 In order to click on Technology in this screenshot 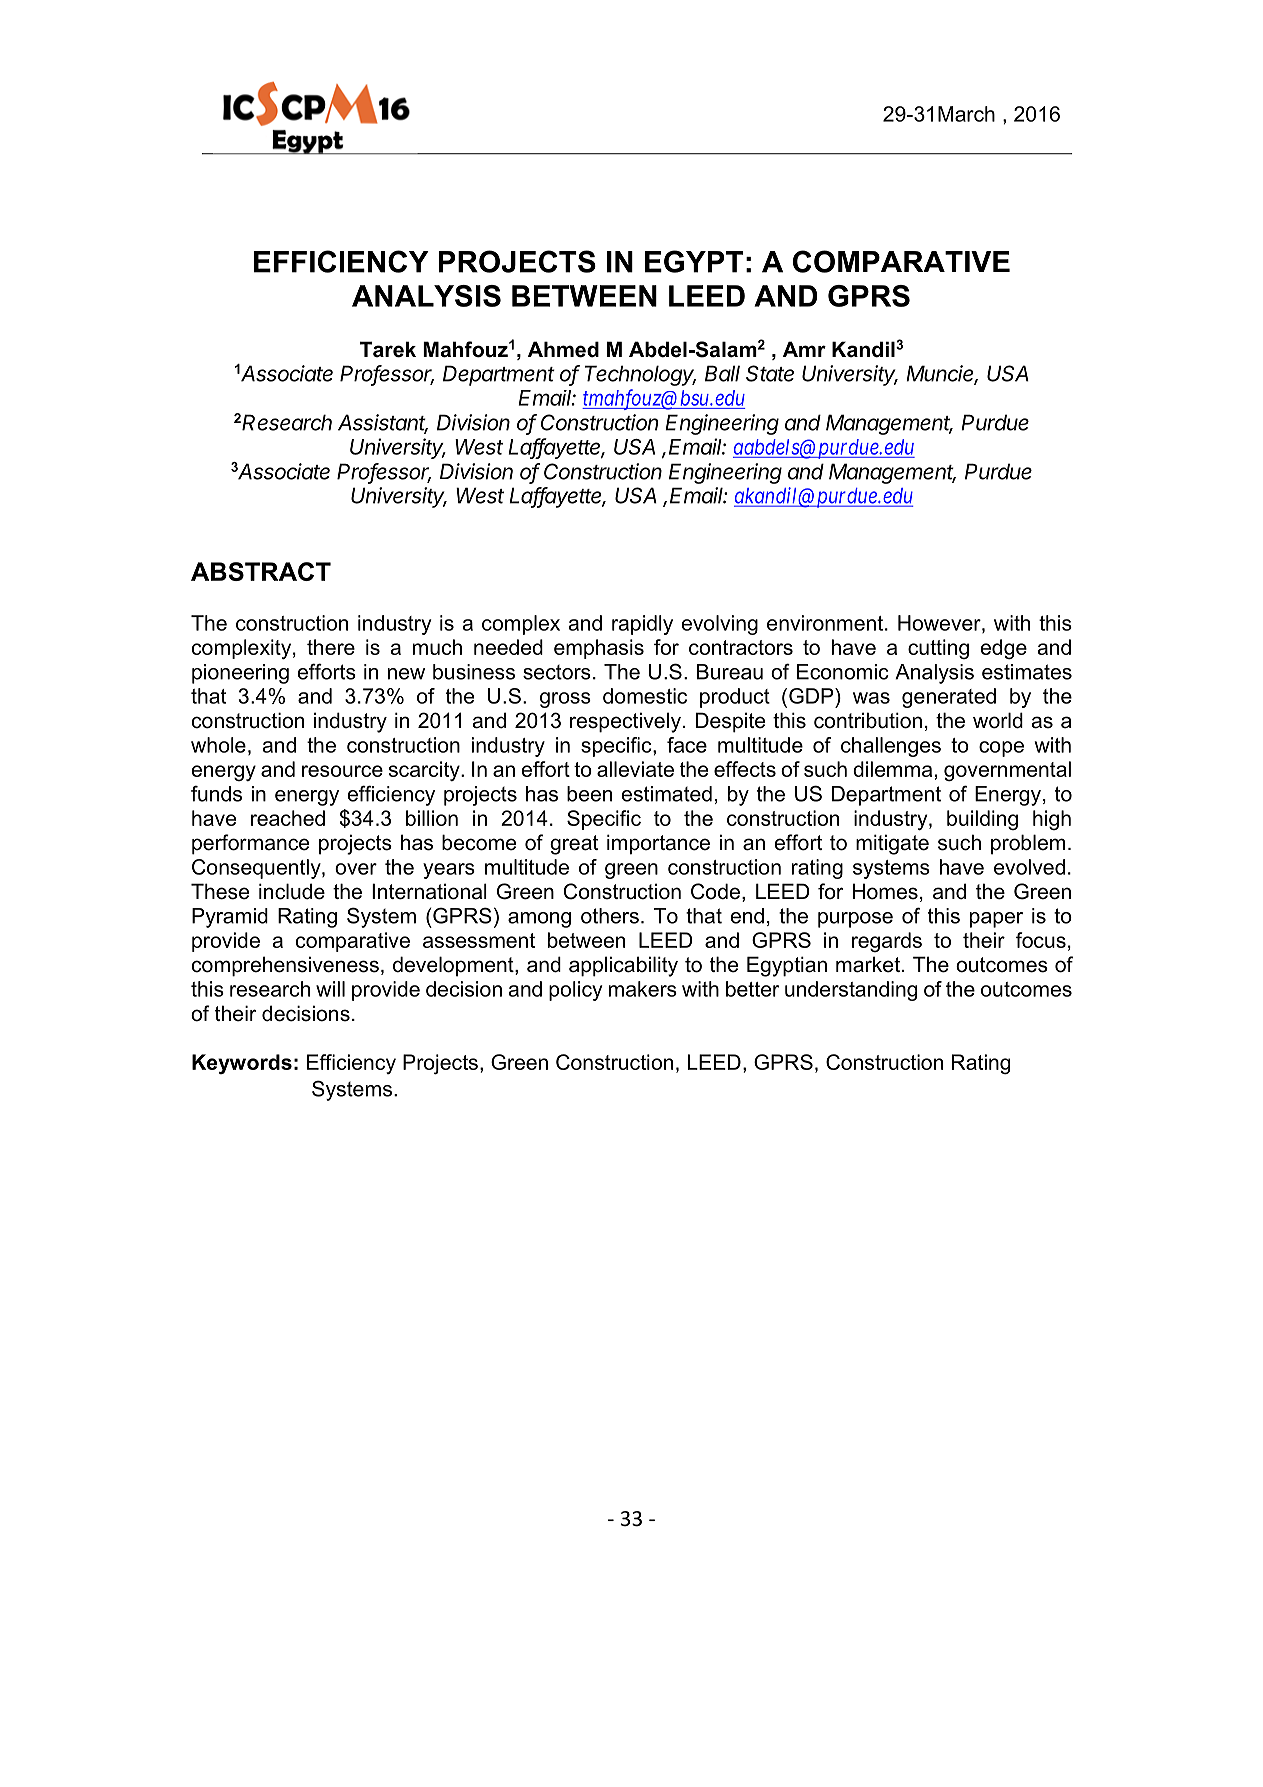, I will do `click(640, 375)`.
